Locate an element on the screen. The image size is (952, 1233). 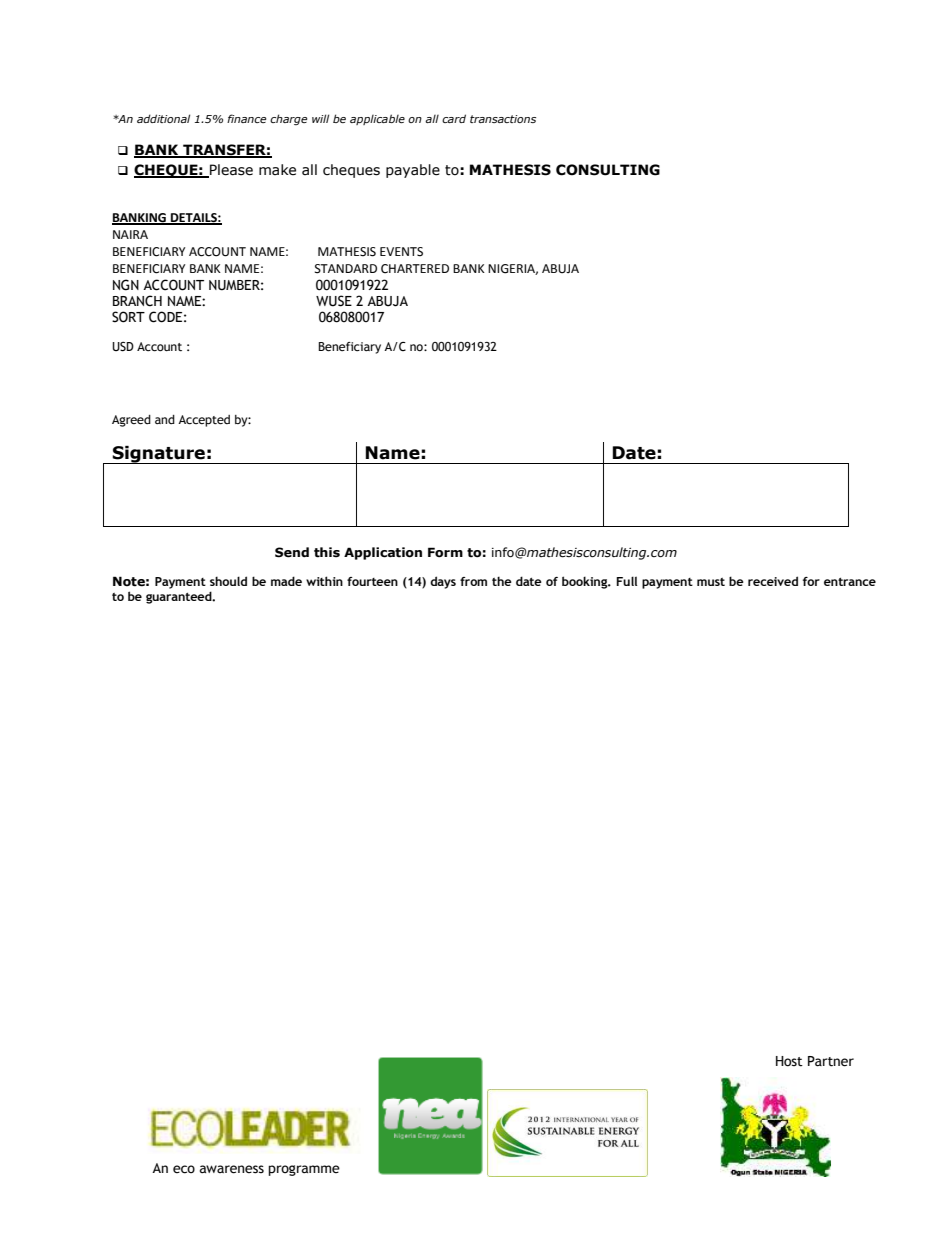
Partner is located at coordinates (831, 1061).
